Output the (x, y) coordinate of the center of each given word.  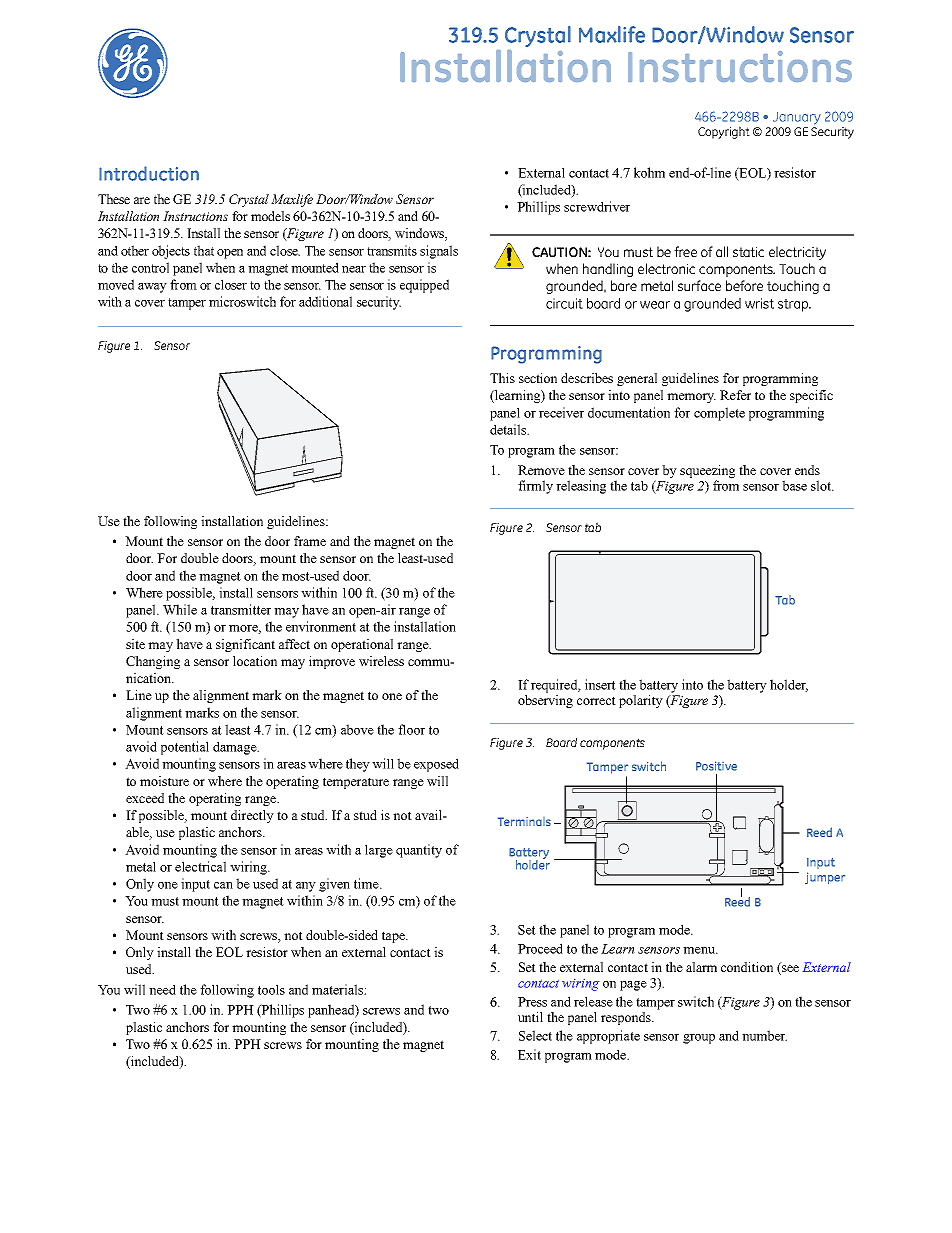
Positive (716, 766)
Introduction (149, 173)
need (162, 989)
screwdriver (597, 206)
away (152, 288)
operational (362, 645)
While (180, 609)
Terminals (524, 821)
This (502, 378)
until (530, 1017)
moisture (164, 781)
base (794, 485)
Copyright (724, 132)
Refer (735, 395)
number (764, 1035)
